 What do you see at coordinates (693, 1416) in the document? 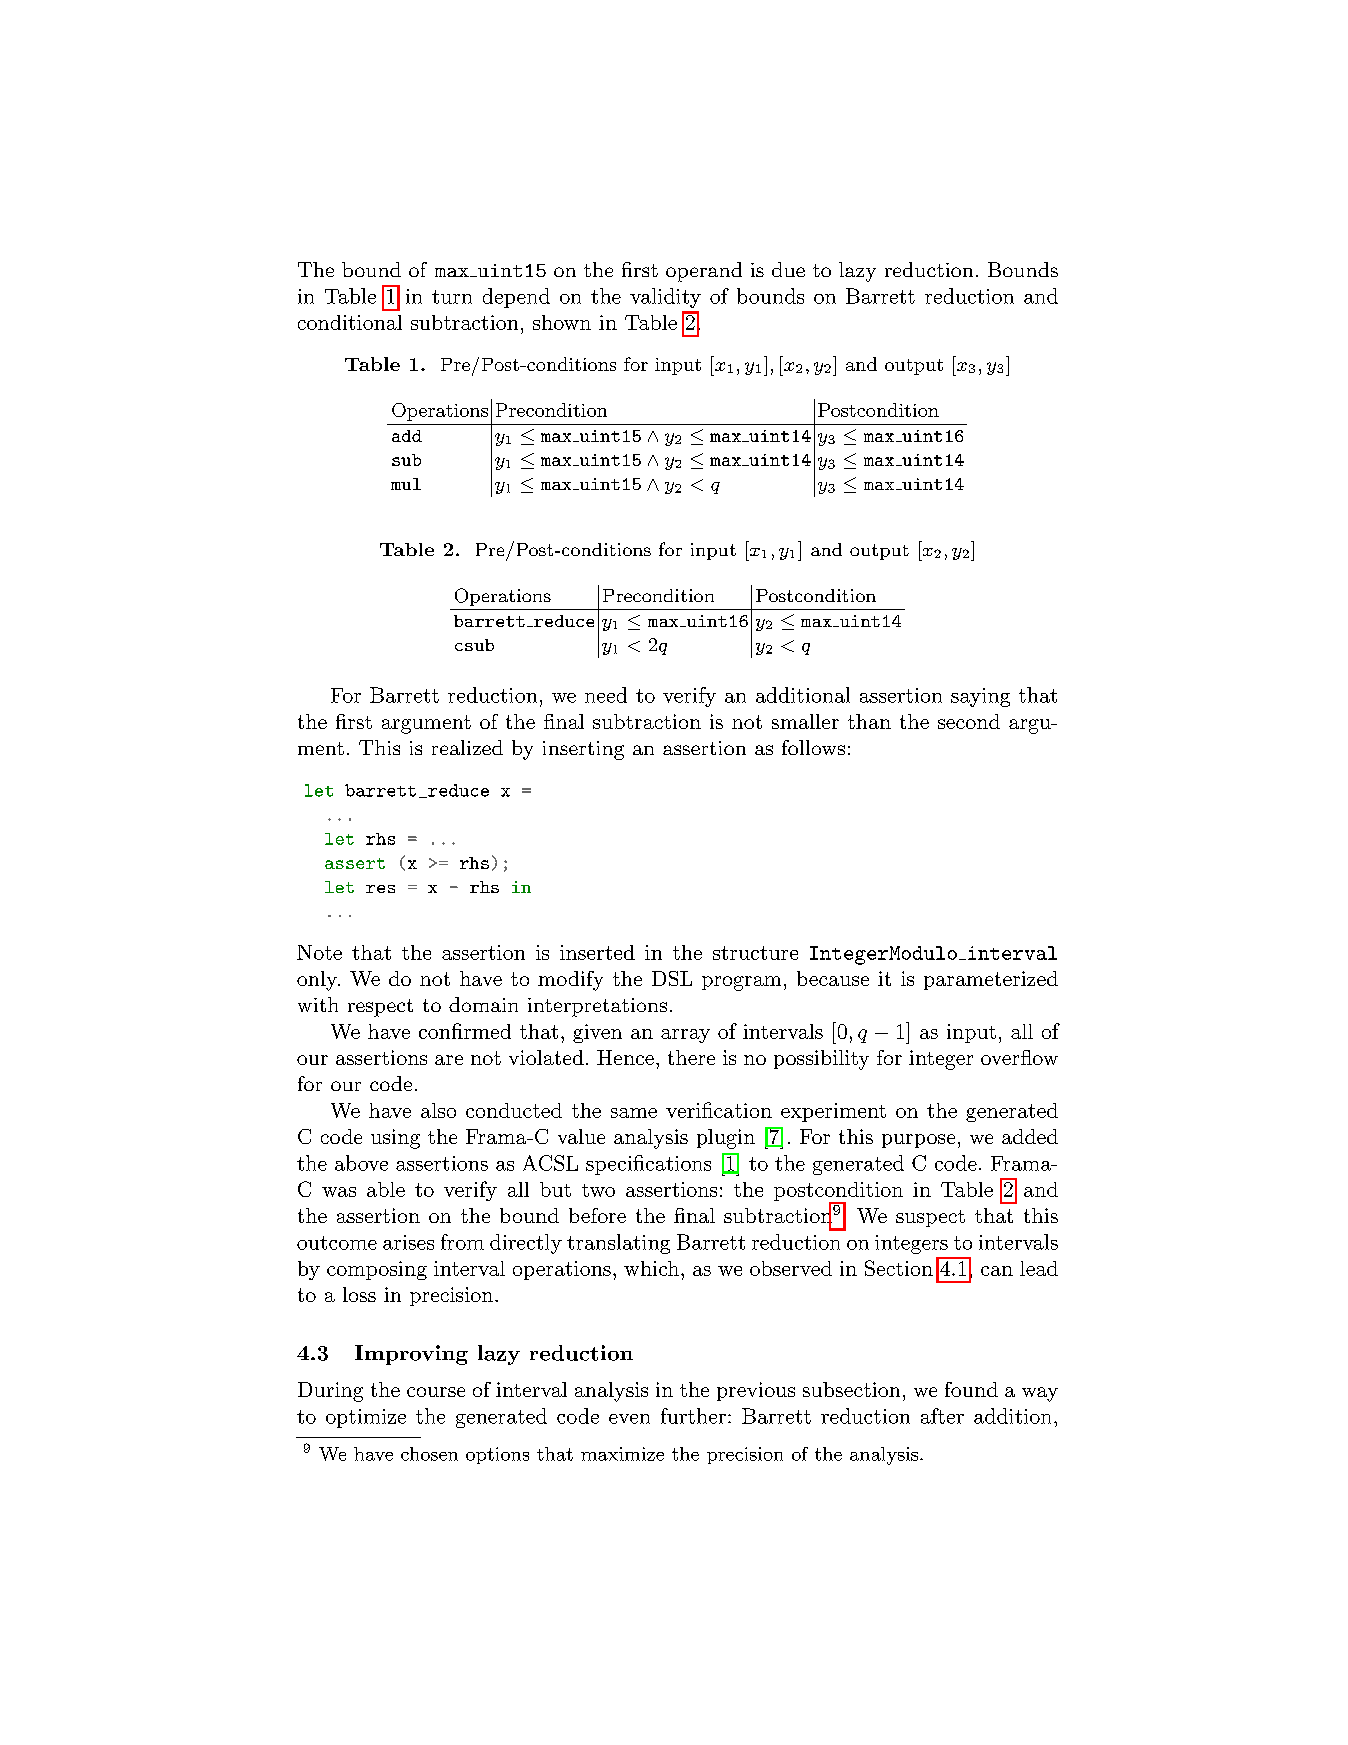
I see `further` at bounding box center [693, 1416].
